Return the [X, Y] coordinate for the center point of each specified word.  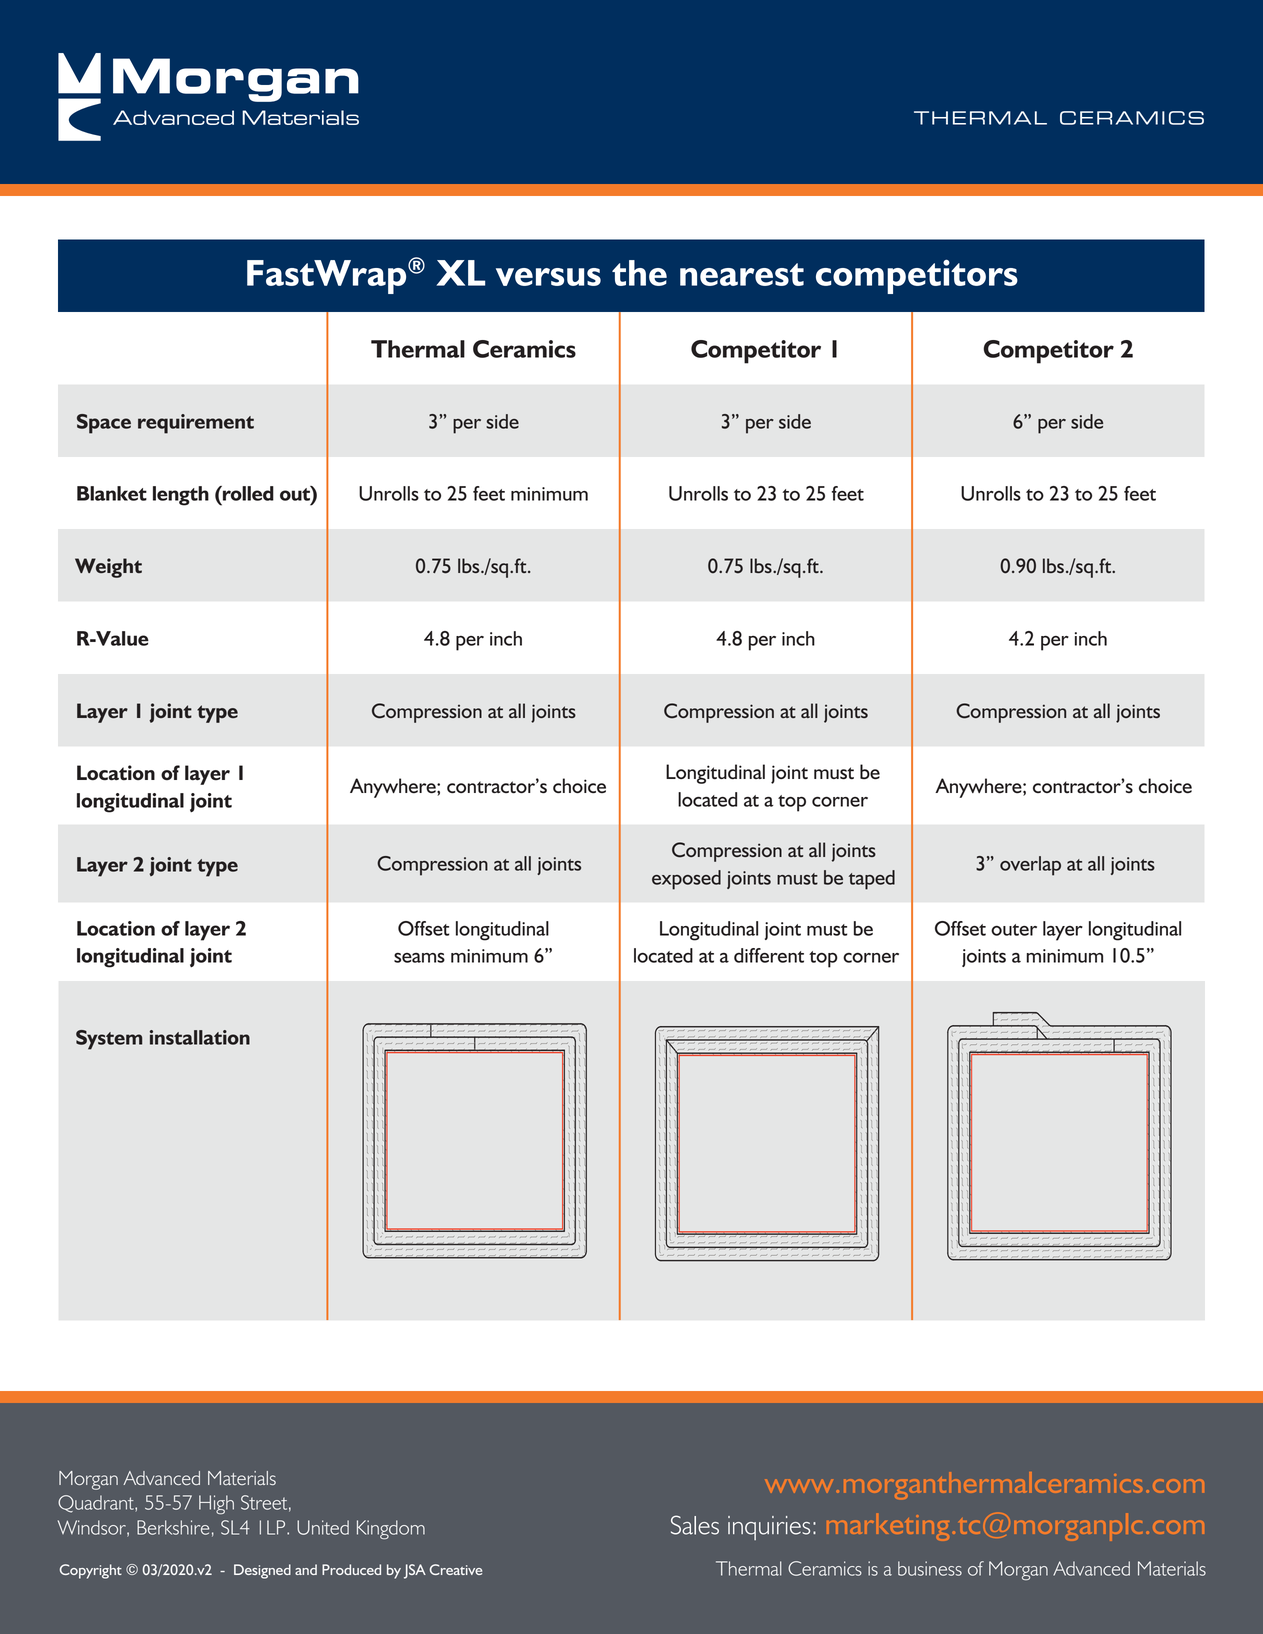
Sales [695, 1525]
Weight [108, 568]
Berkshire [173, 1527]
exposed [686, 880]
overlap [1030, 866]
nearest [742, 274]
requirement [196, 424]
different [769, 955]
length [181, 496]
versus [548, 277]
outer [1014, 930]
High [216, 1505]
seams [419, 958]
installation [200, 1037]
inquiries [769, 1528]
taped [872, 880]
